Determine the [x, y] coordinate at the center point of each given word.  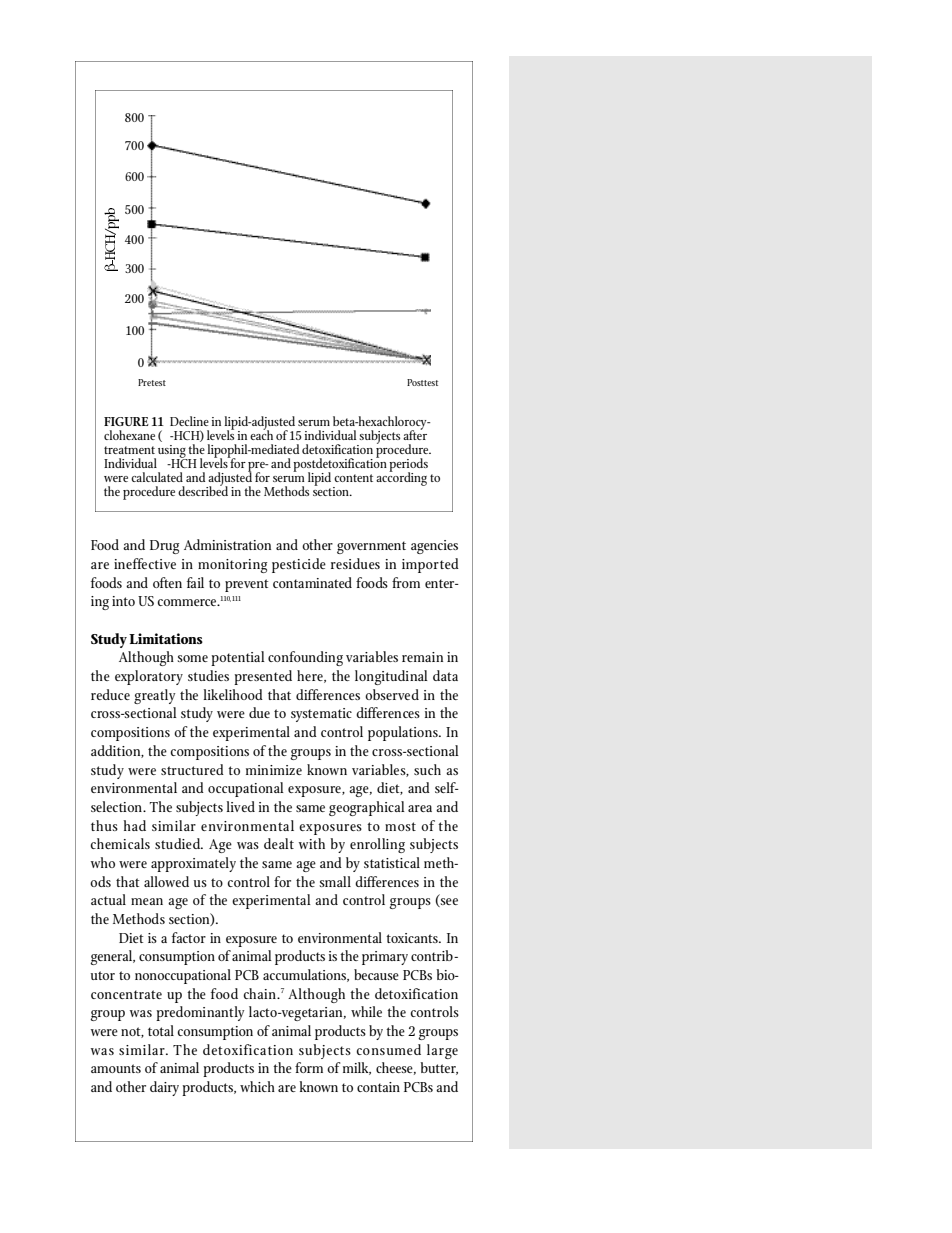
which [257, 1086]
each [261, 434]
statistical [392, 862]
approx [172, 866]
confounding [305, 658]
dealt [279, 843]
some [192, 658]
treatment [129, 450]
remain [422, 657]
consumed [389, 1049]
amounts [116, 1068]
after [415, 434]
